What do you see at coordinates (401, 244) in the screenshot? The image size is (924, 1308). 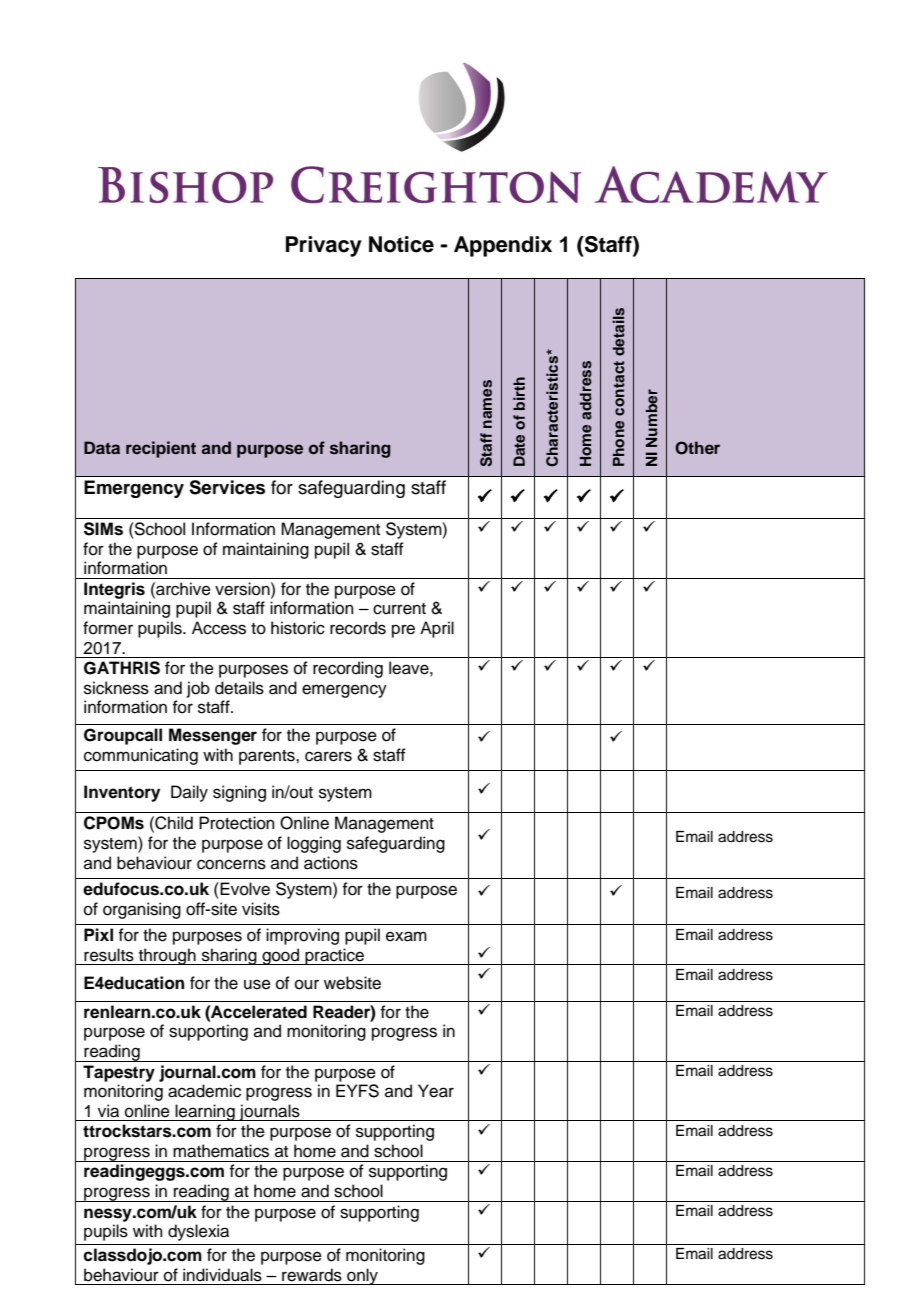 I see `Notice` at bounding box center [401, 244].
